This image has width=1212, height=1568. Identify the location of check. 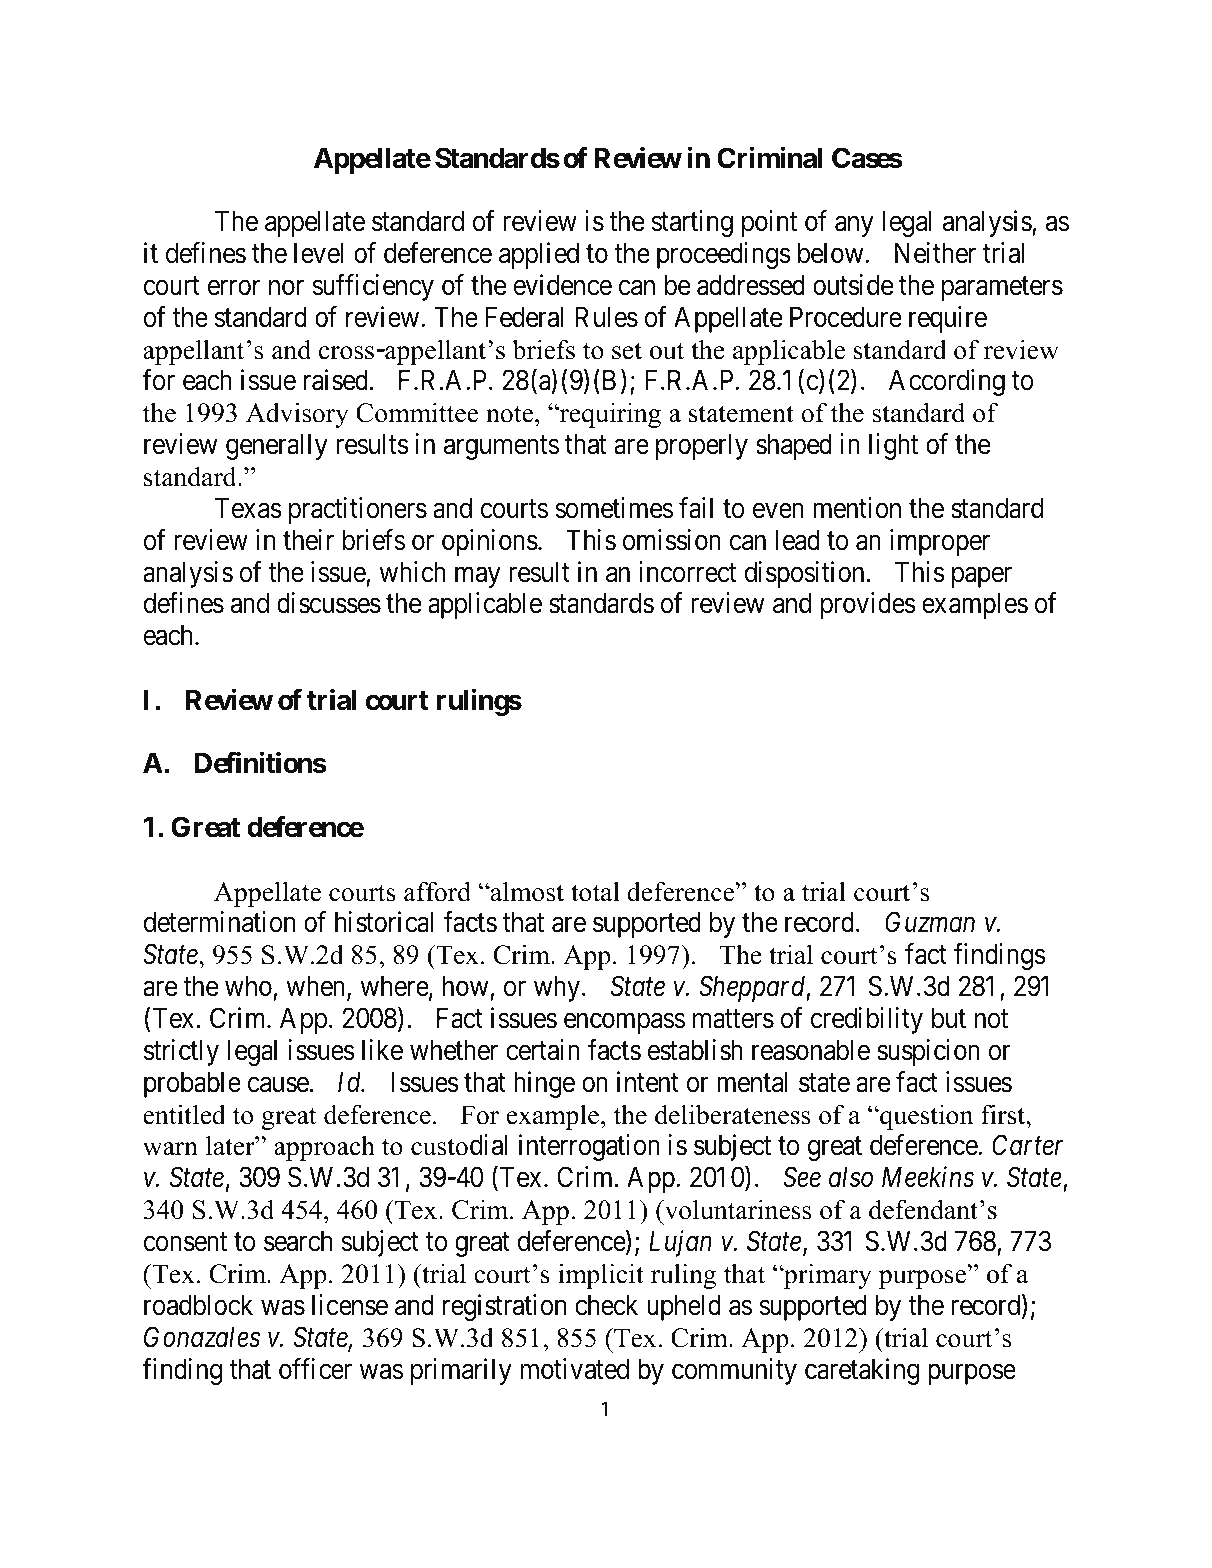
(606, 1305).
